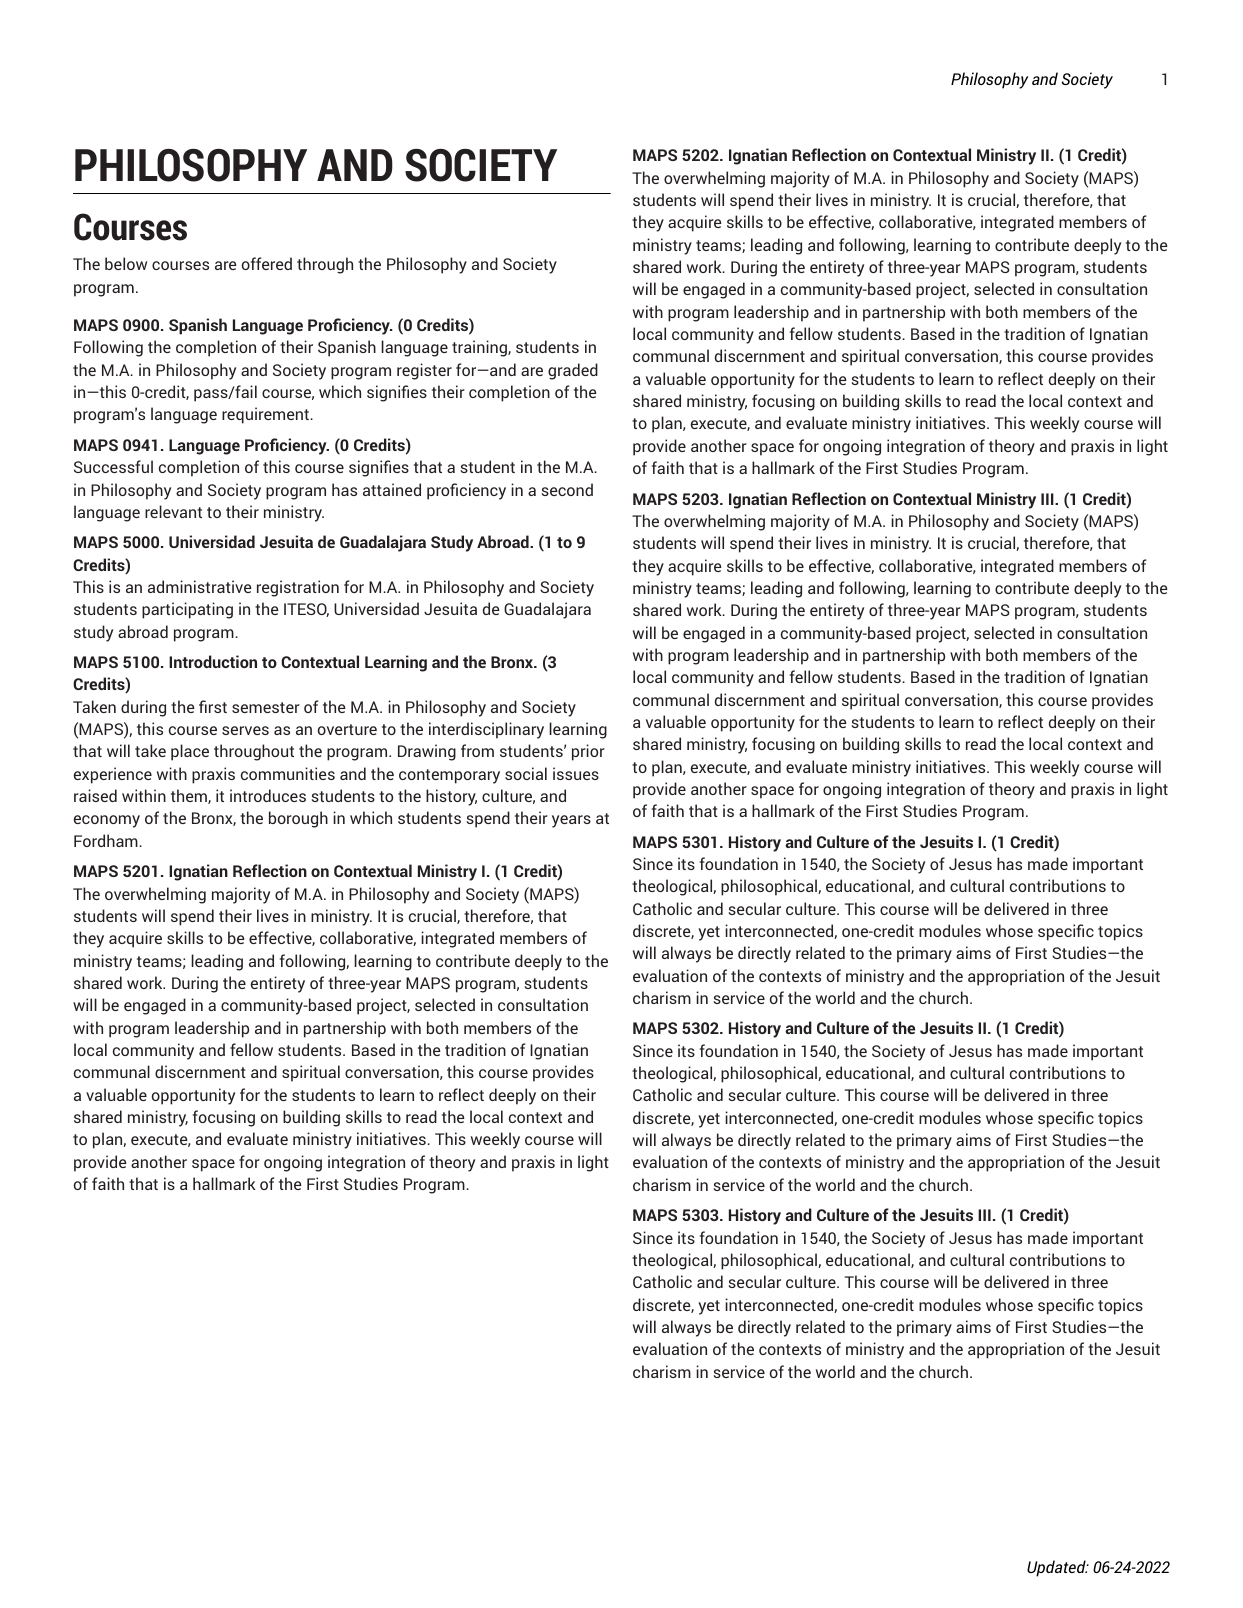 The image size is (1243, 1608). Describe the element at coordinates (576, 773) in the screenshot. I see `issues` at that location.
